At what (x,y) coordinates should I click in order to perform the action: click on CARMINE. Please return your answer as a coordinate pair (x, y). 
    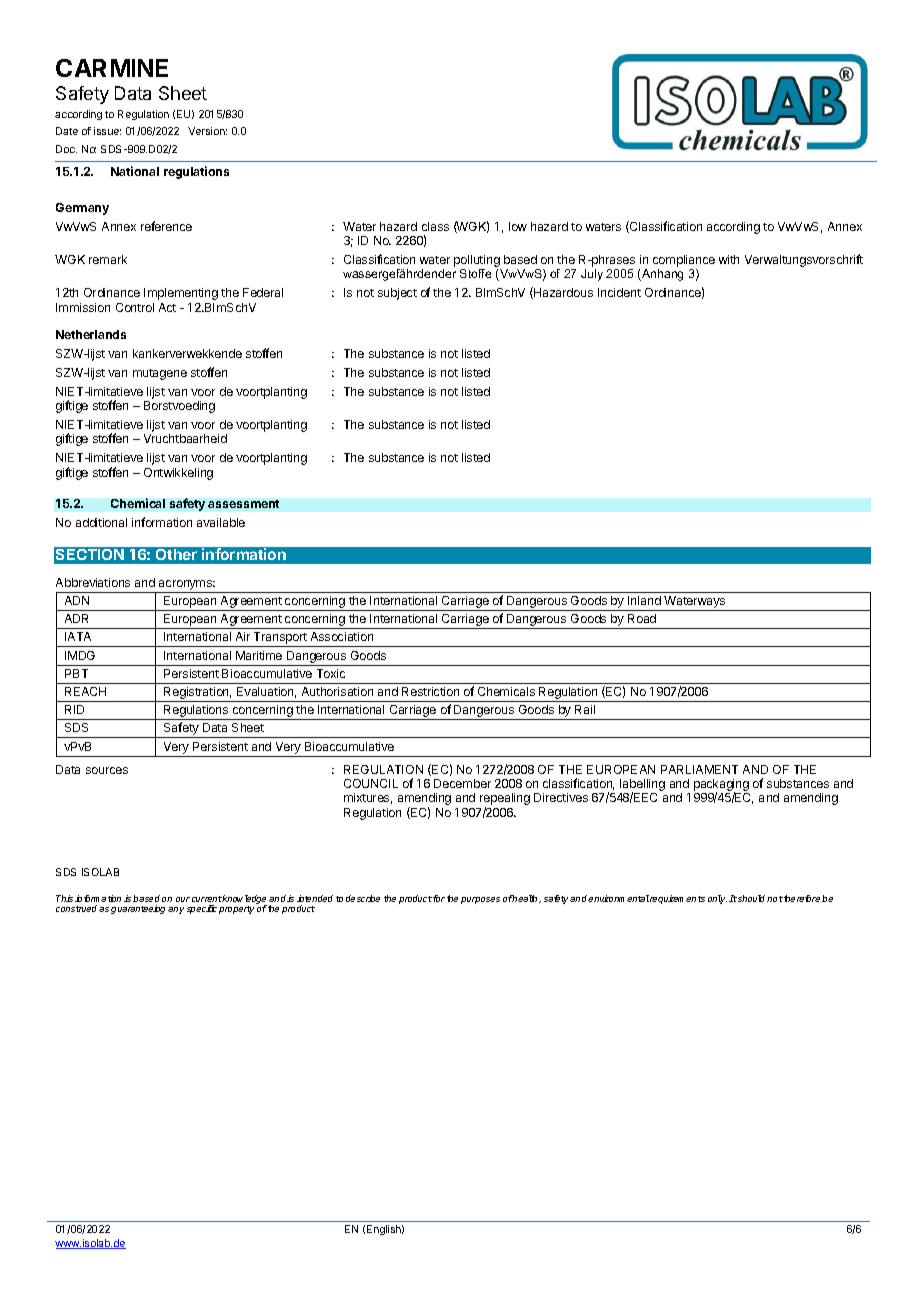
    Looking at the image, I should click on (112, 68).
